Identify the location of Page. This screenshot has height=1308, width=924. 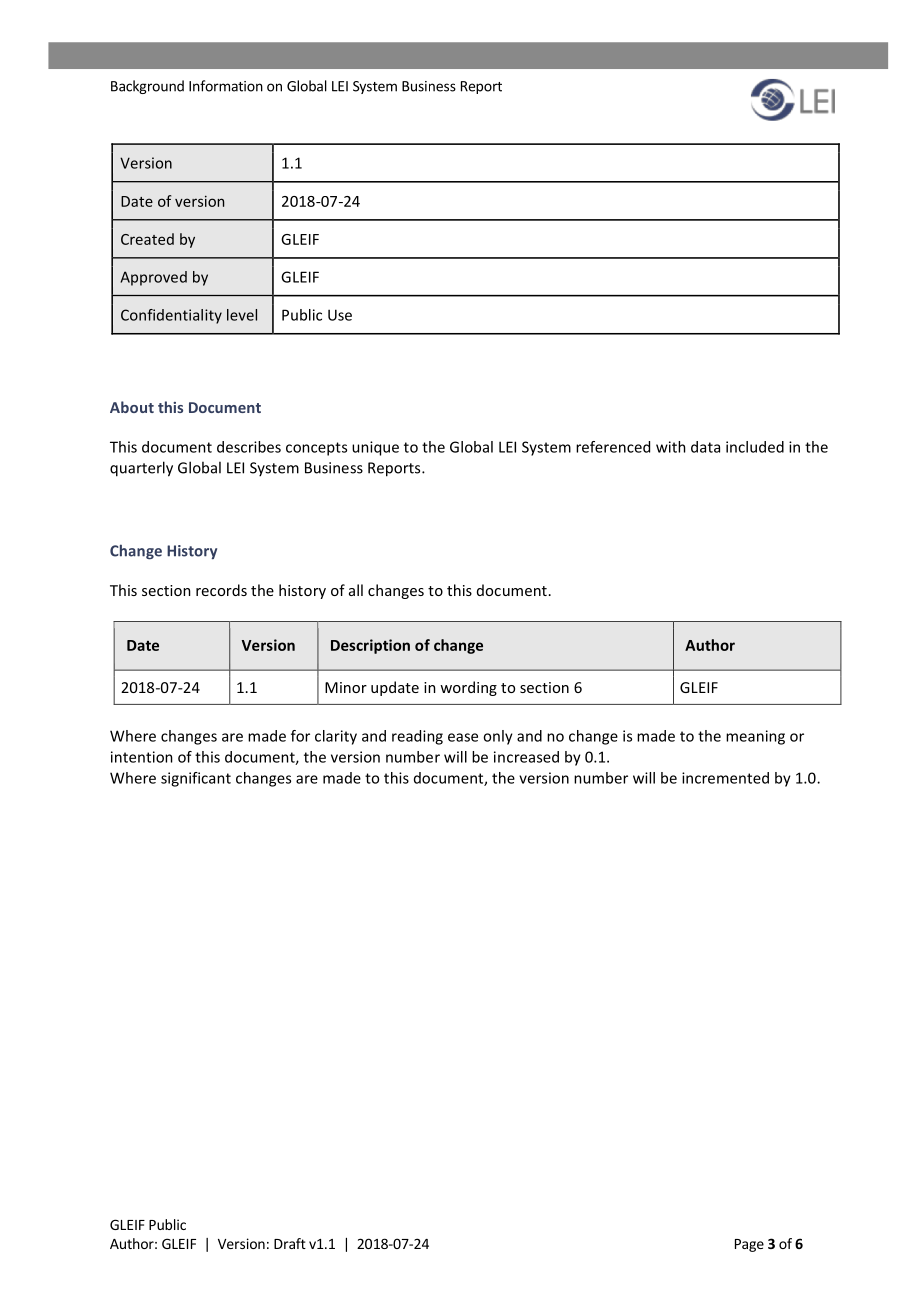
(749, 1245).
